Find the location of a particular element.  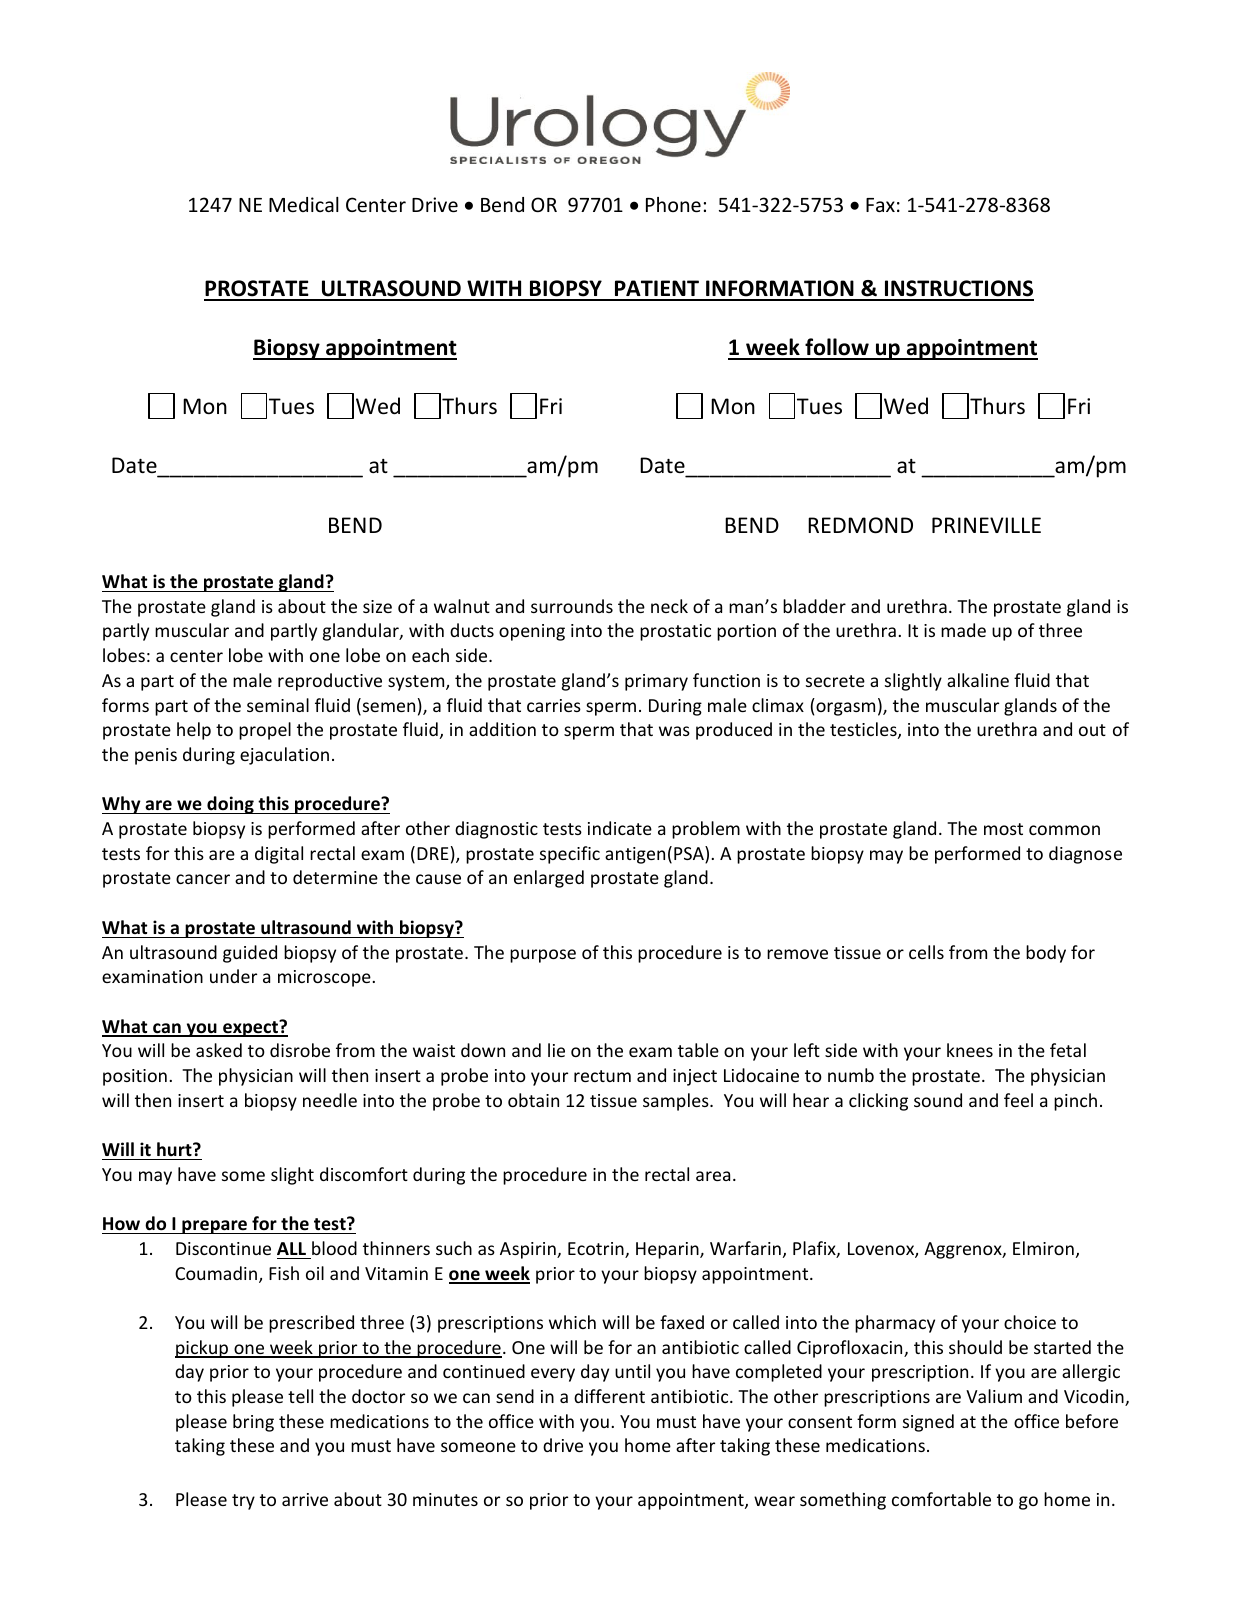

alkaline is located at coordinates (978, 680).
